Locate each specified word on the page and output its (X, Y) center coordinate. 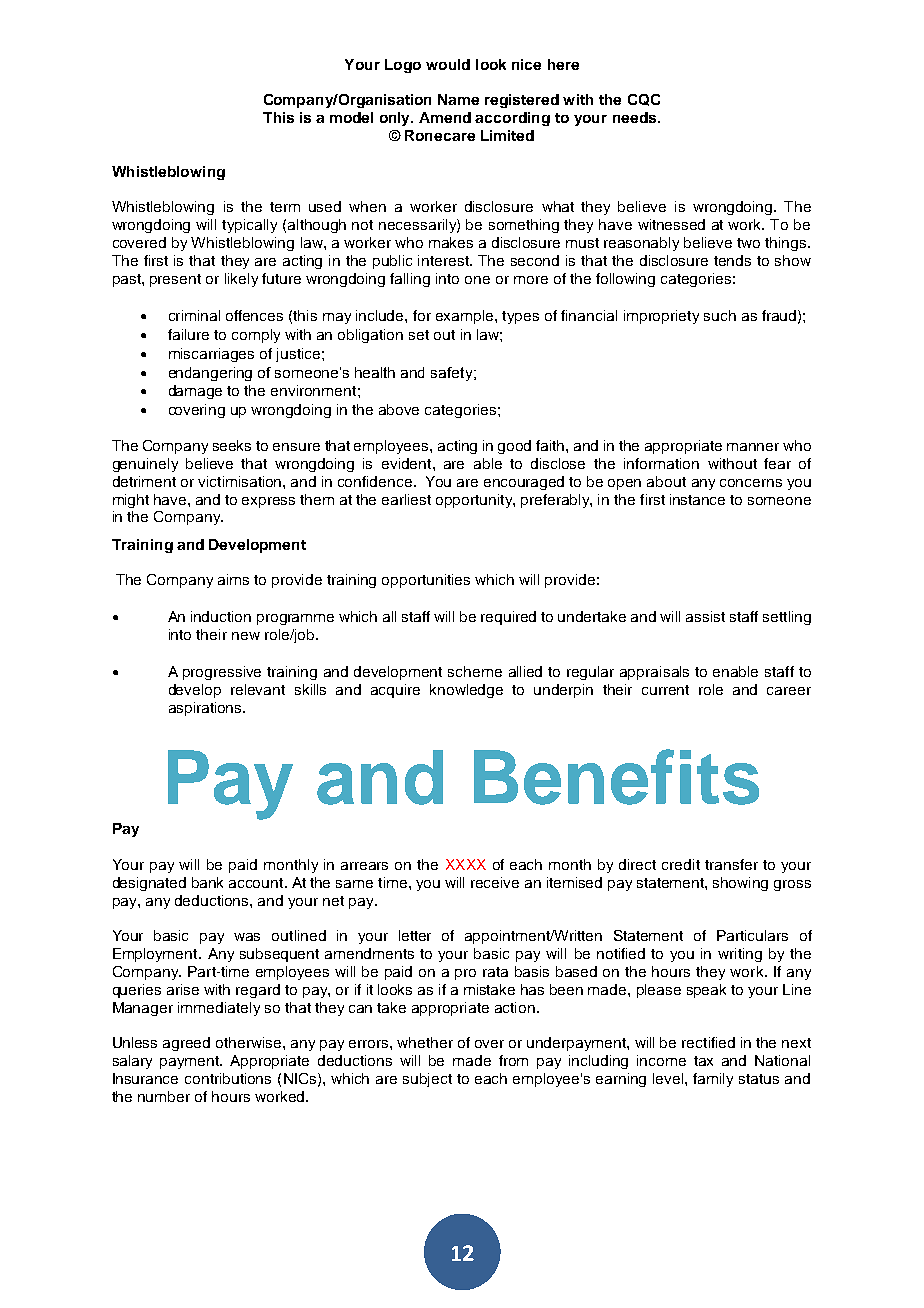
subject (427, 1080)
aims (233, 579)
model (351, 117)
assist (705, 616)
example (466, 317)
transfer (731, 864)
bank (207, 882)
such (720, 315)
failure (188, 334)
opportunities (426, 581)
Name (458, 99)
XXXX (466, 864)
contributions (228, 1078)
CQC (644, 100)
